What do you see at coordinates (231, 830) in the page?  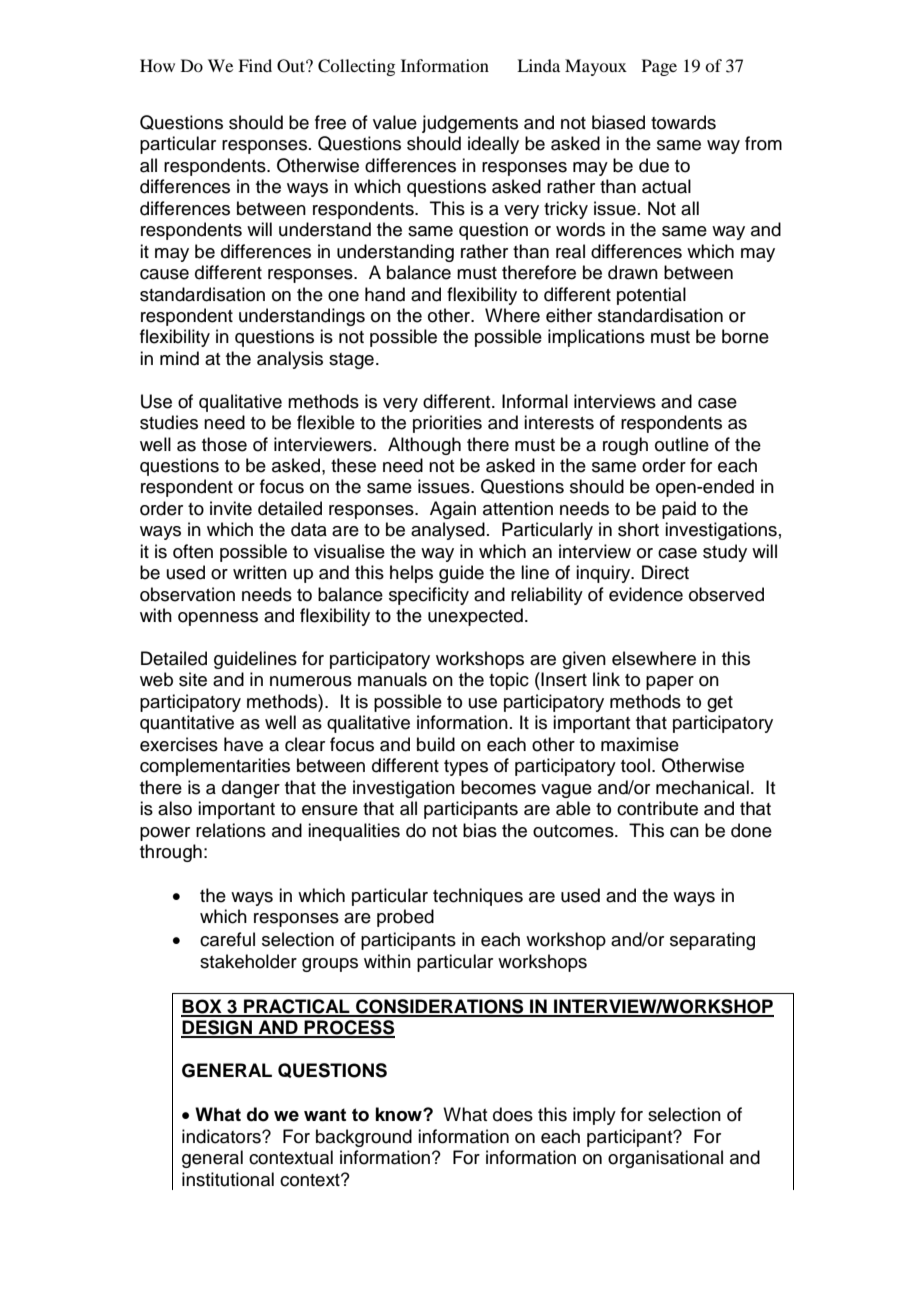 I see `relations` at bounding box center [231, 830].
